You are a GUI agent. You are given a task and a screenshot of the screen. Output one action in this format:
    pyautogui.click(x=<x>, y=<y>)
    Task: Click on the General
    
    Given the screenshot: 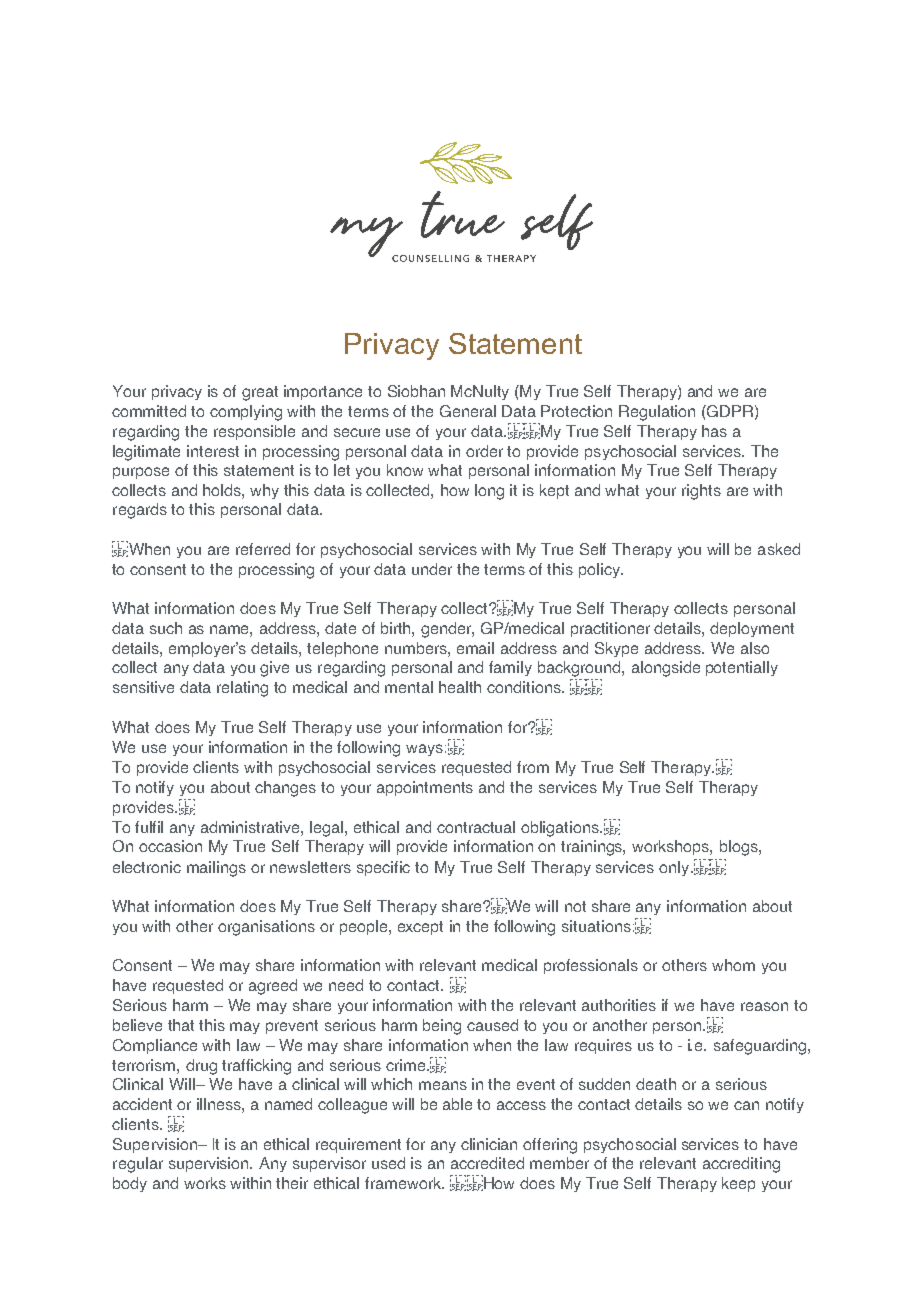 What is the action you would take?
    pyautogui.click(x=468, y=411)
